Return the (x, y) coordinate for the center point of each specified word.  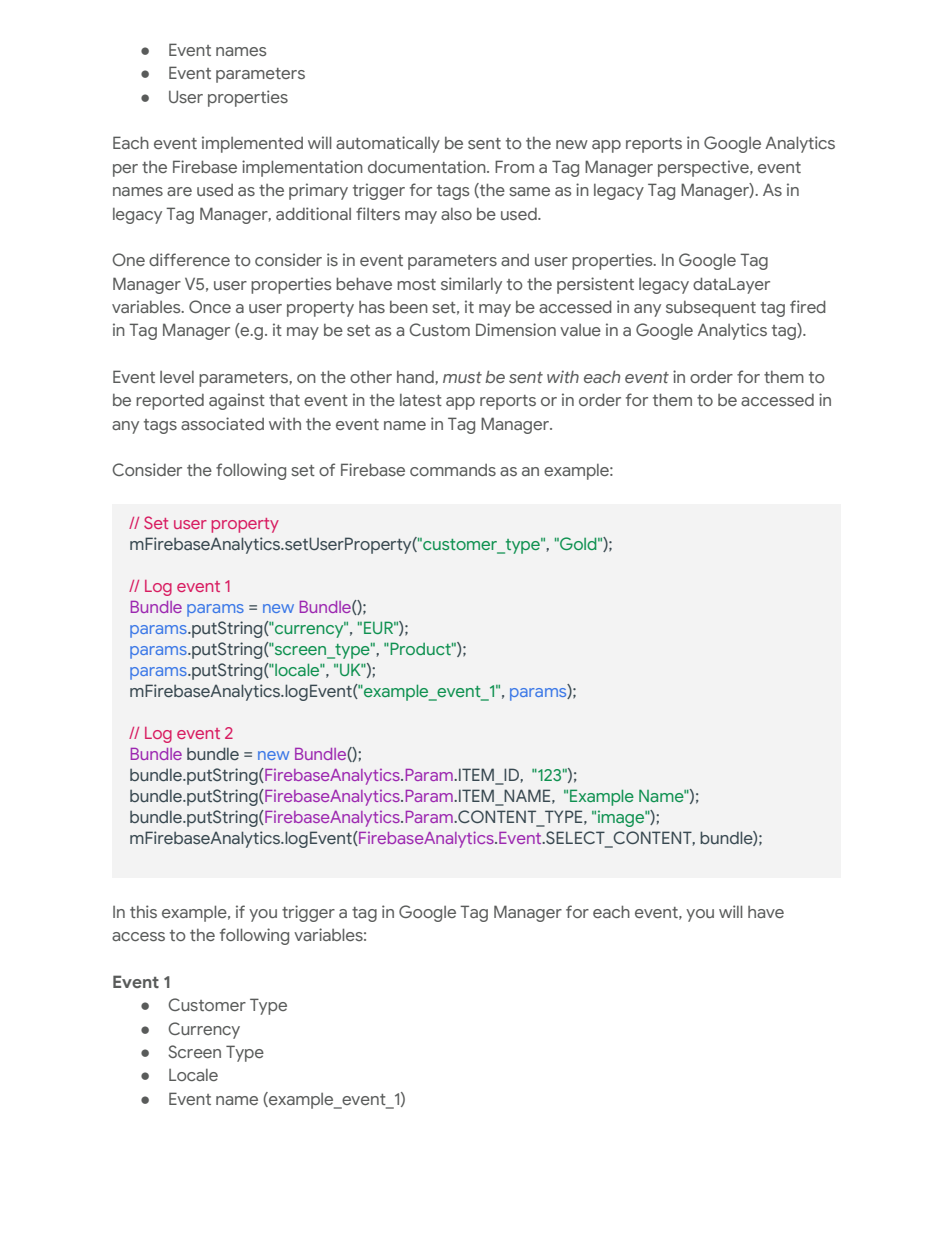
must (462, 377)
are (179, 191)
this (143, 911)
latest (421, 400)
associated (222, 423)
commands (453, 470)
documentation (428, 166)
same (529, 191)
